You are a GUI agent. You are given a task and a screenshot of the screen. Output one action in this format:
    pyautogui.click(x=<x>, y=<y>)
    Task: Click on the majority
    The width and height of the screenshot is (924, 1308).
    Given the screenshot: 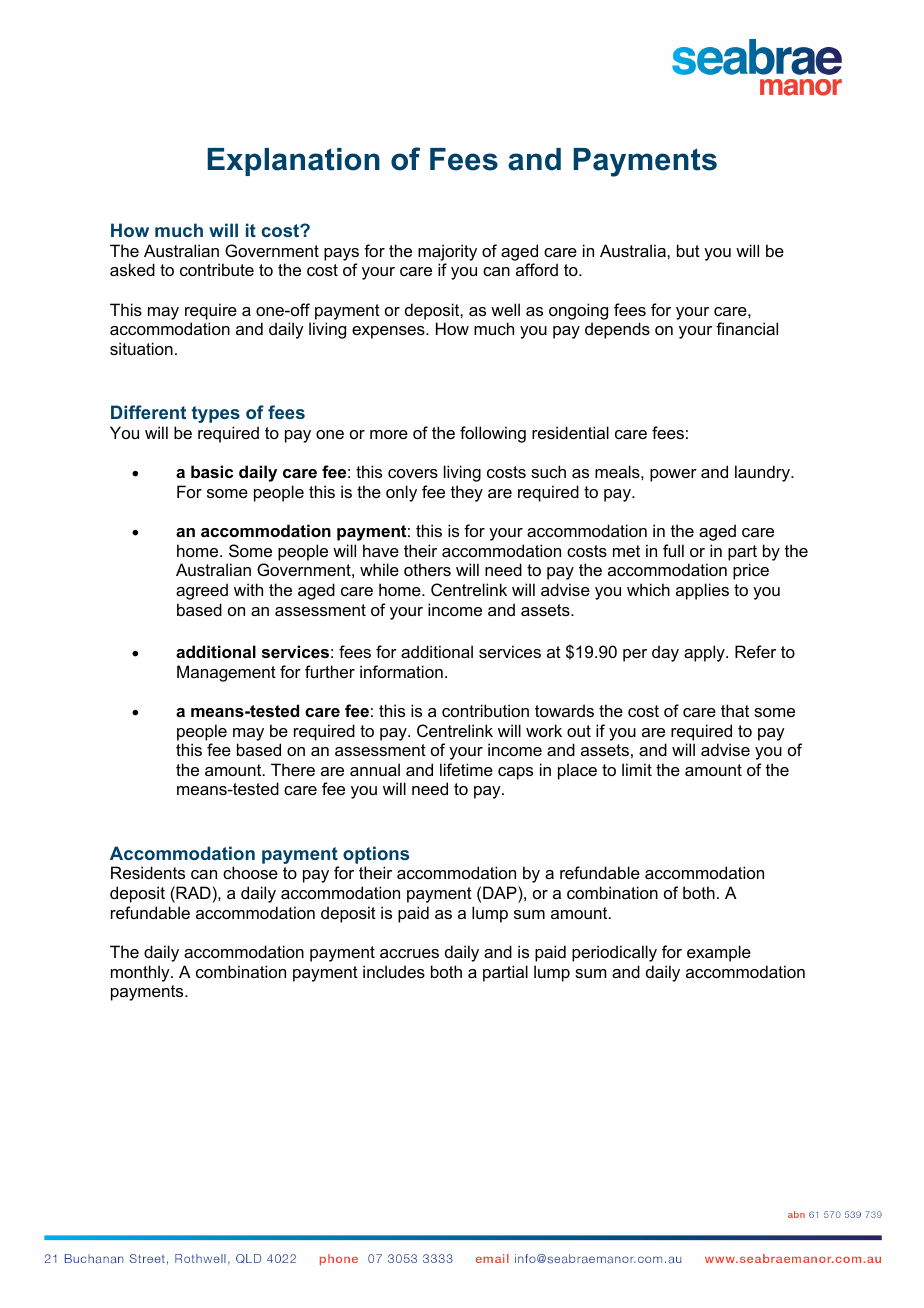 What is the action you would take?
    pyautogui.click(x=447, y=252)
